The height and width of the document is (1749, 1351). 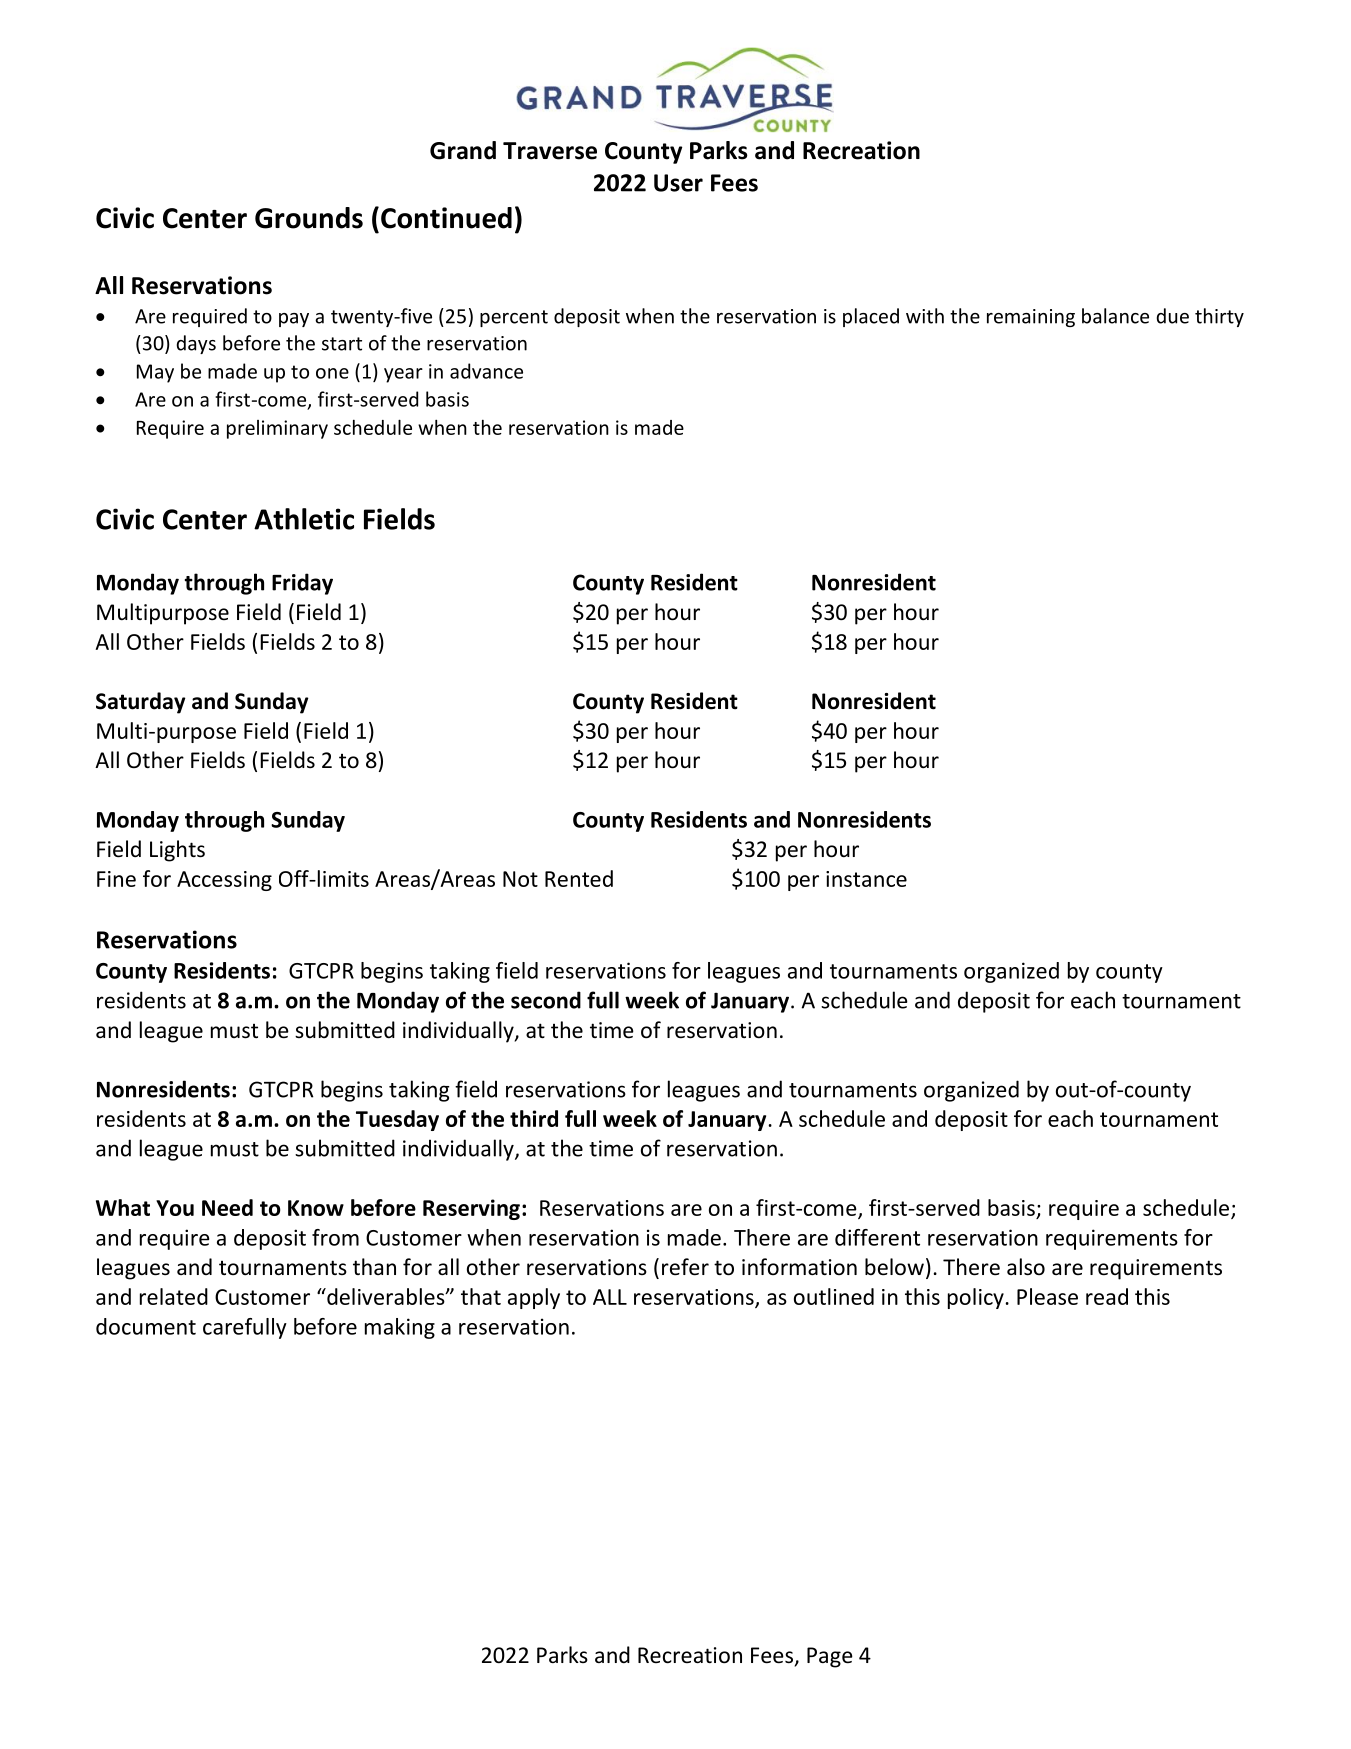 I want to click on read, so click(x=1107, y=1296).
